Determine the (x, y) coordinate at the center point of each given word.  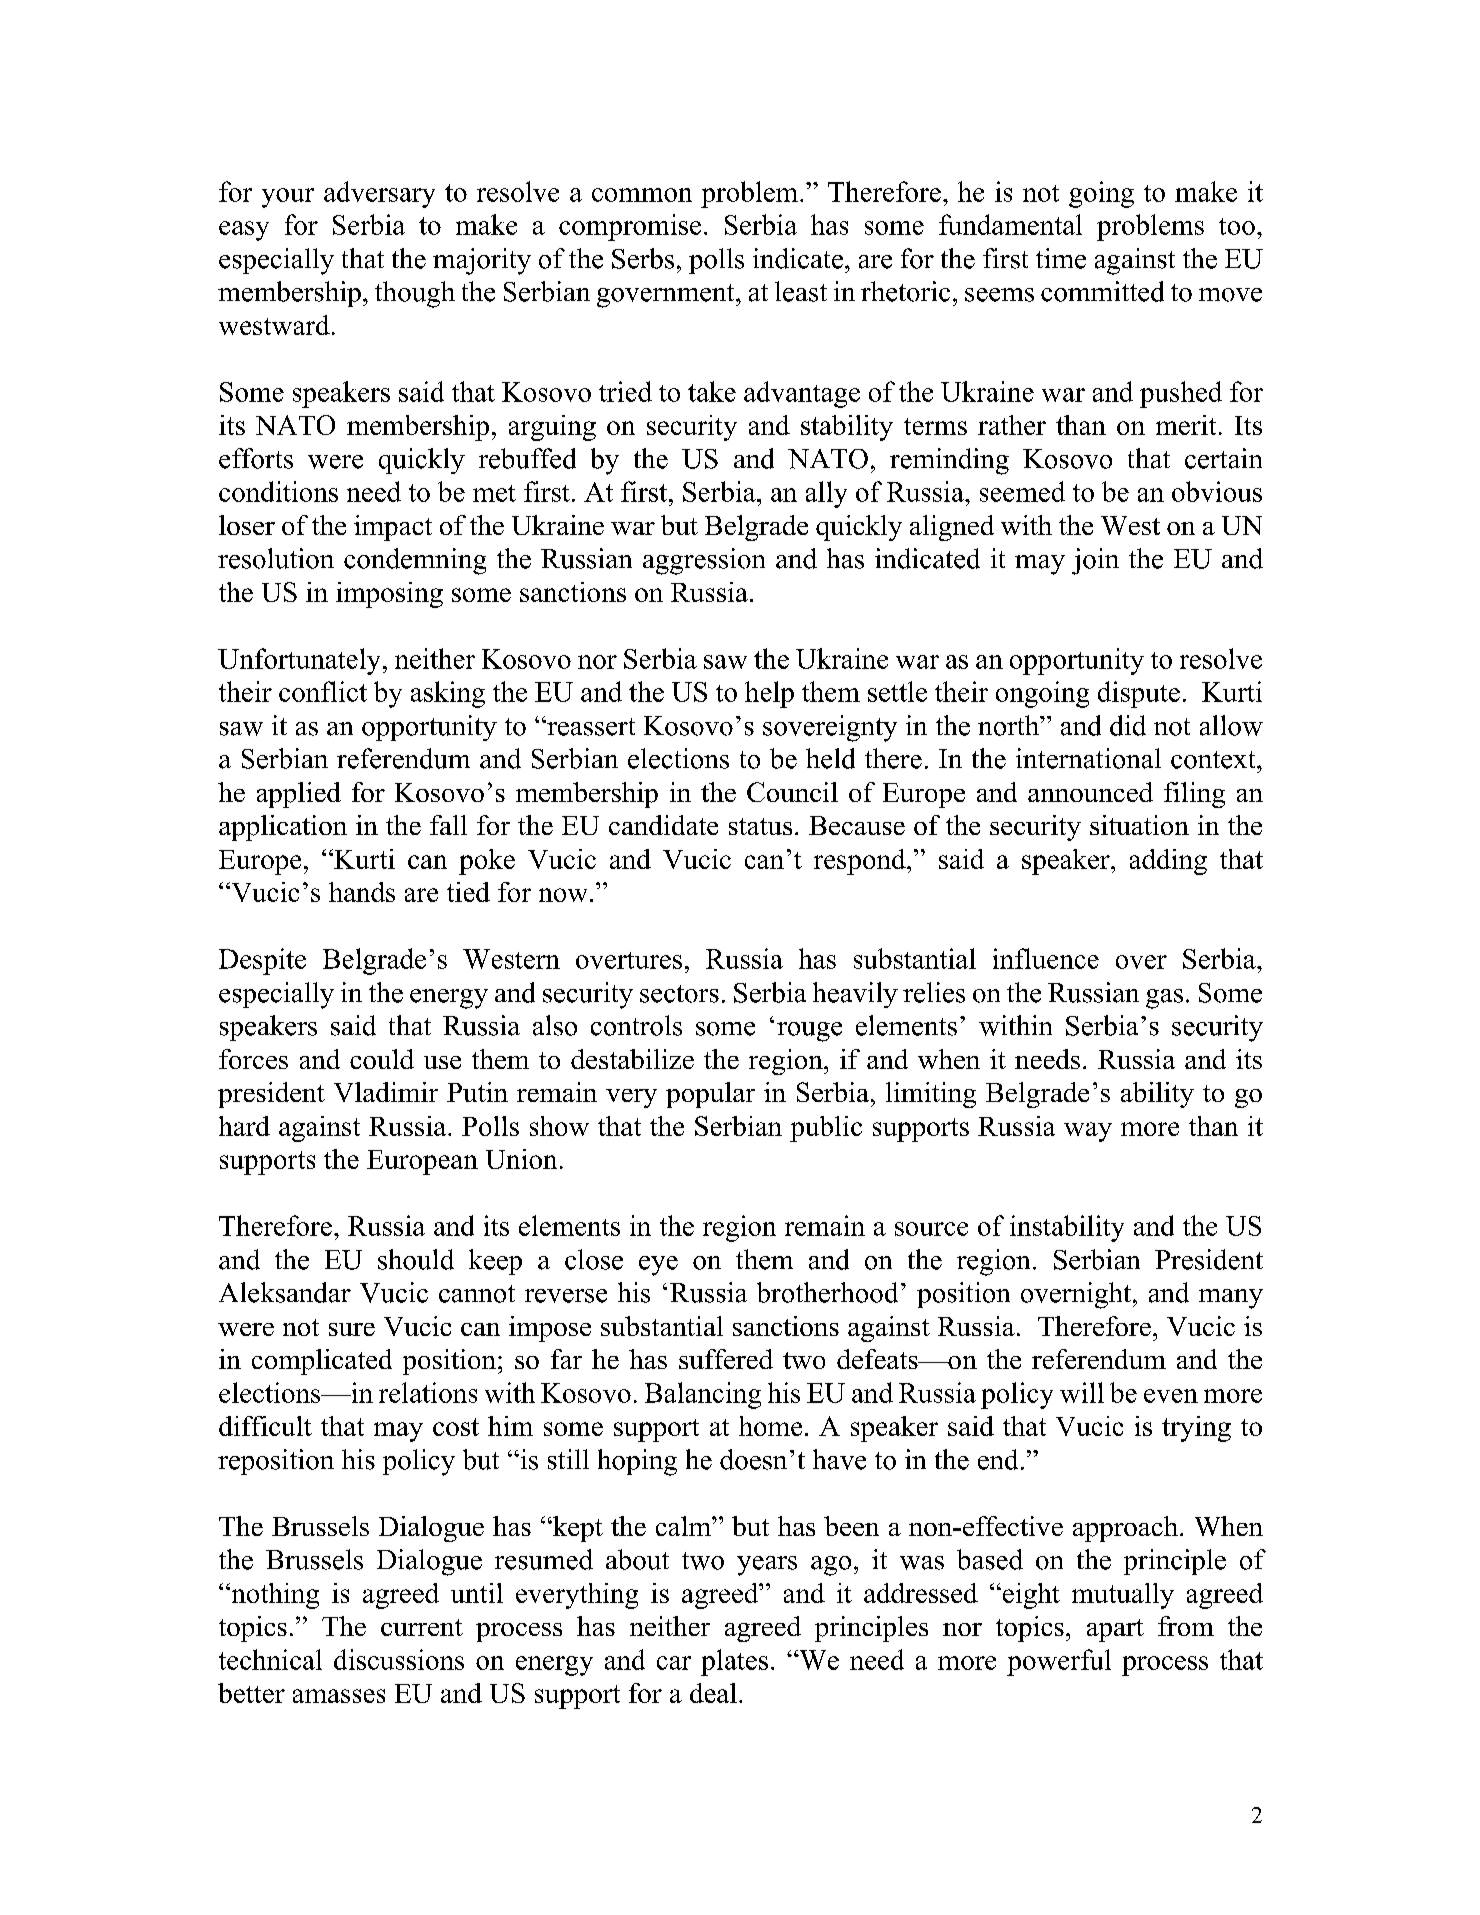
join (1095, 561)
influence (1046, 958)
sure (352, 1329)
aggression (704, 561)
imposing (389, 595)
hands (362, 892)
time (1061, 258)
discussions (399, 1659)
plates (734, 1662)
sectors (679, 994)
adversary (379, 194)
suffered (726, 1359)
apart (1115, 1630)
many (1231, 1299)
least (801, 291)
